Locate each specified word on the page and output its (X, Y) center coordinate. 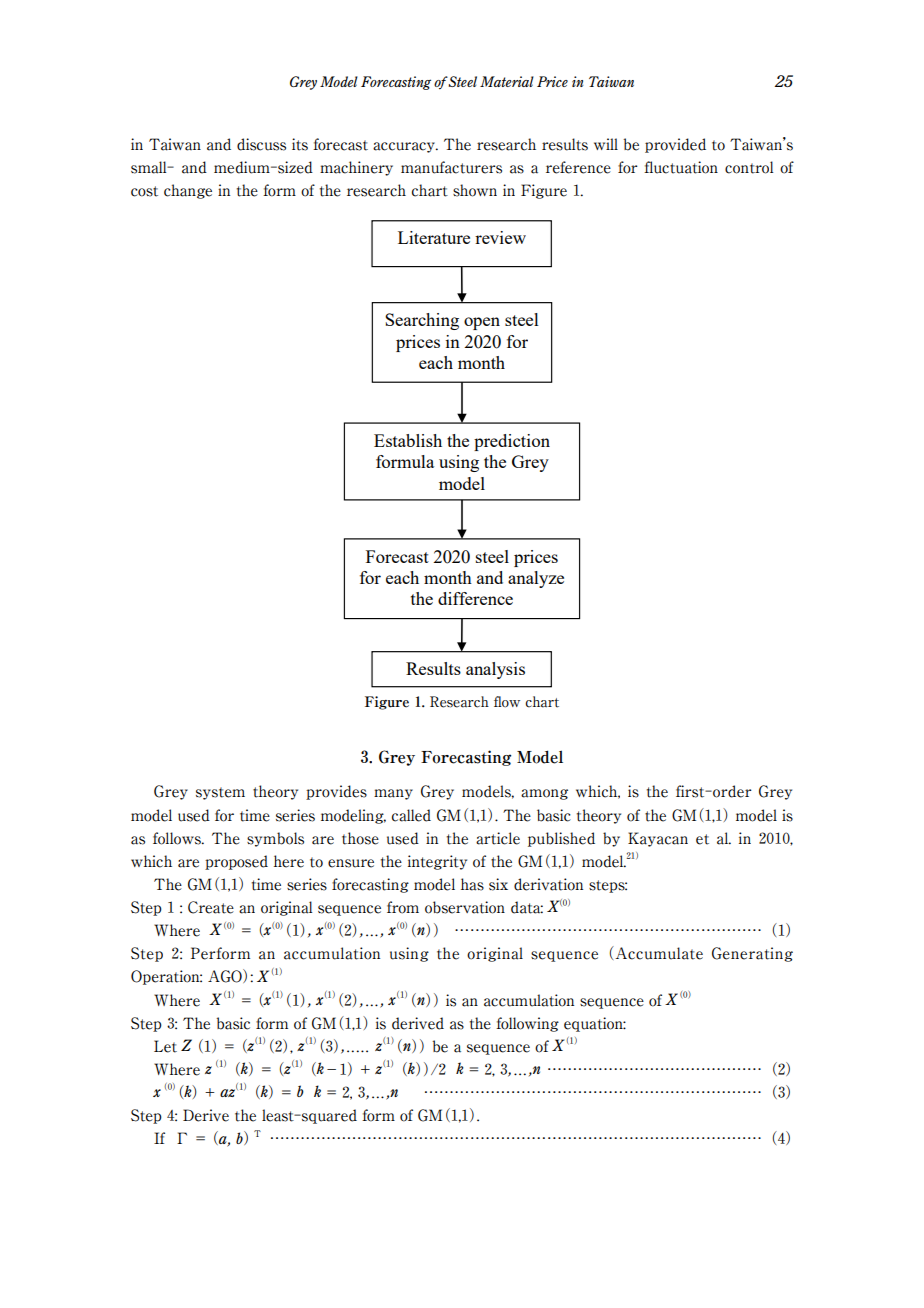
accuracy (405, 147)
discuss (261, 144)
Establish (408, 440)
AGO (226, 976)
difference (475, 598)
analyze (536, 579)
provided (675, 145)
